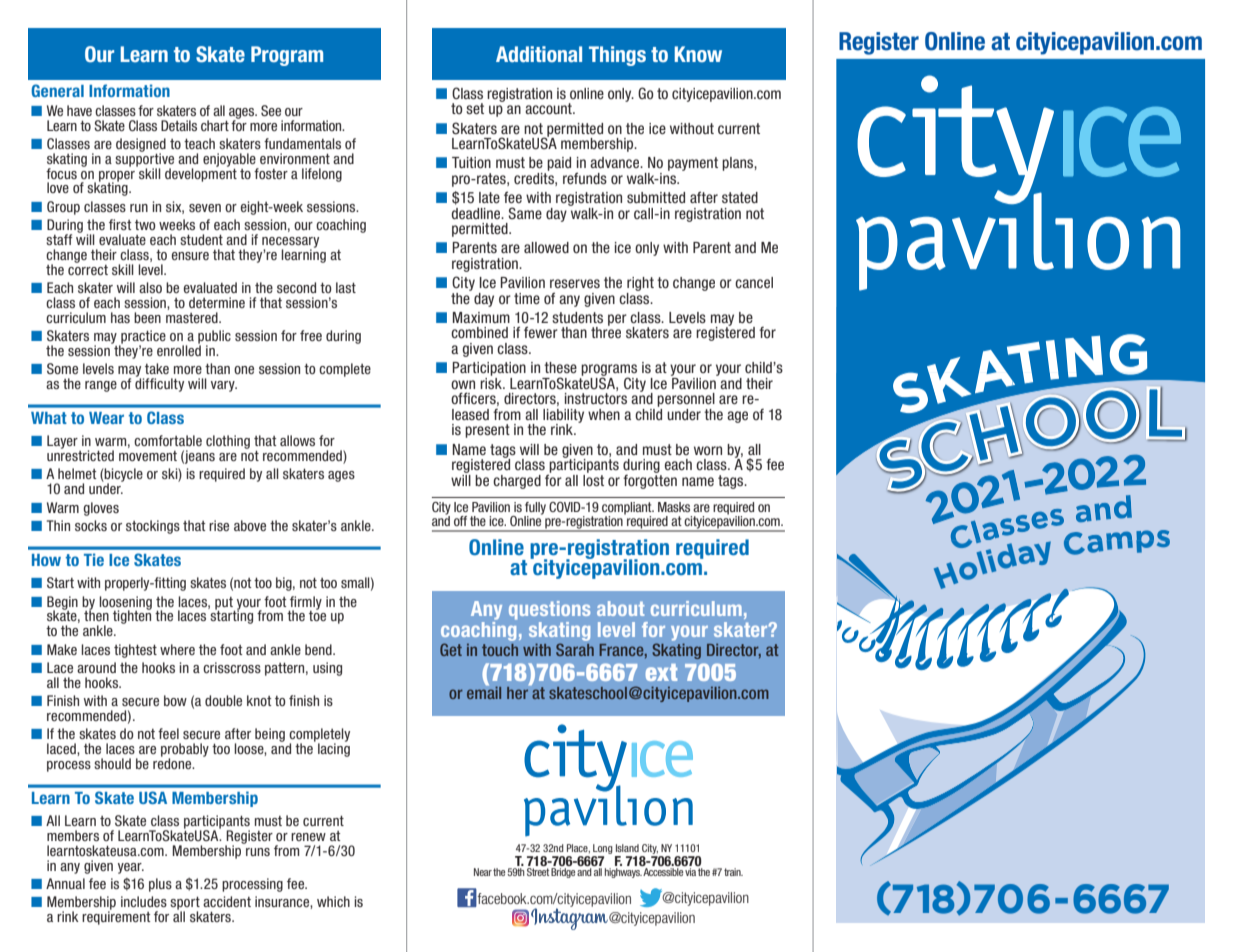 The width and height of the image is (1233, 952). I want to click on which, so click(333, 901).
